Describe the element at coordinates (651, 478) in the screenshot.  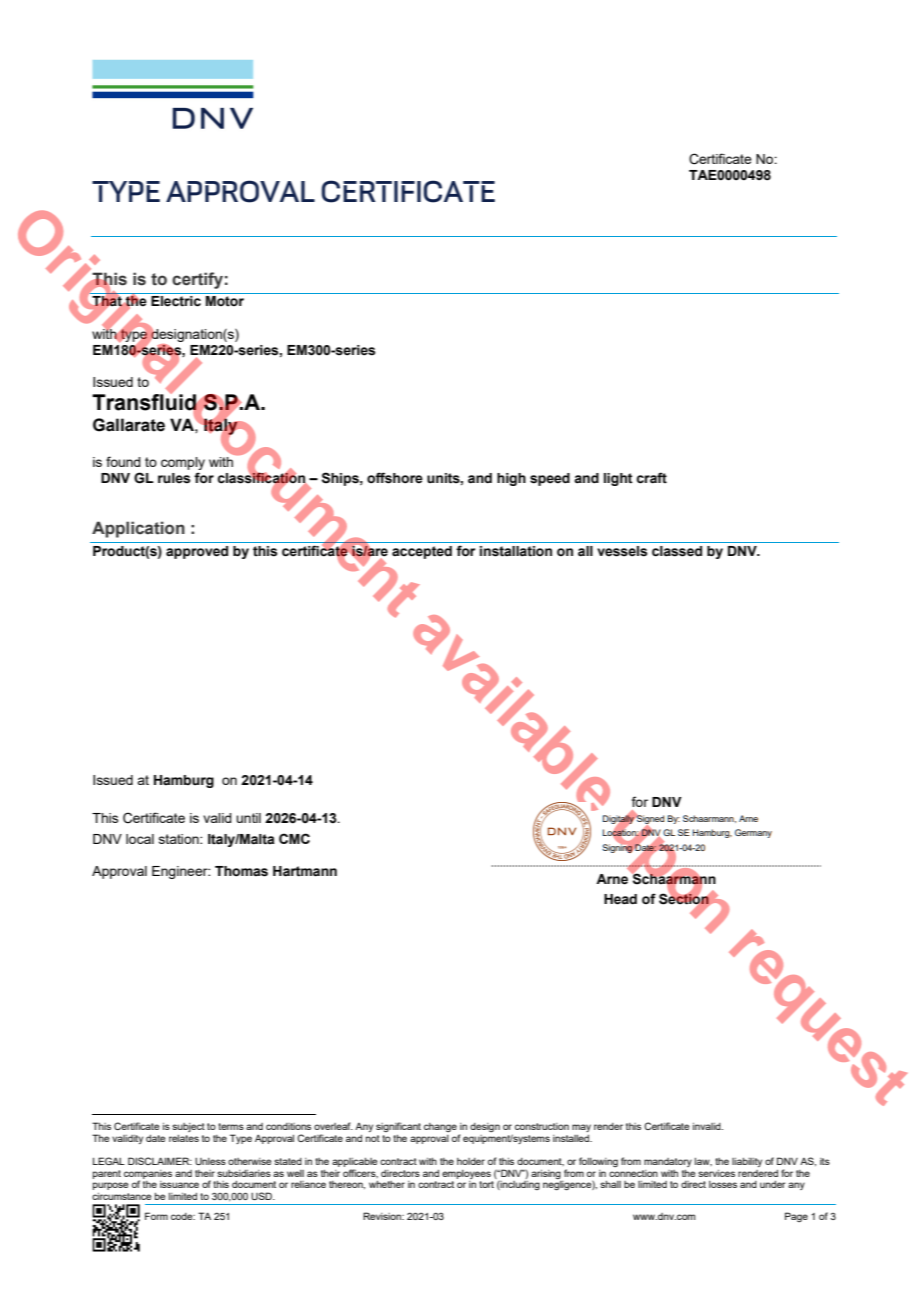
I see `craft` at that location.
